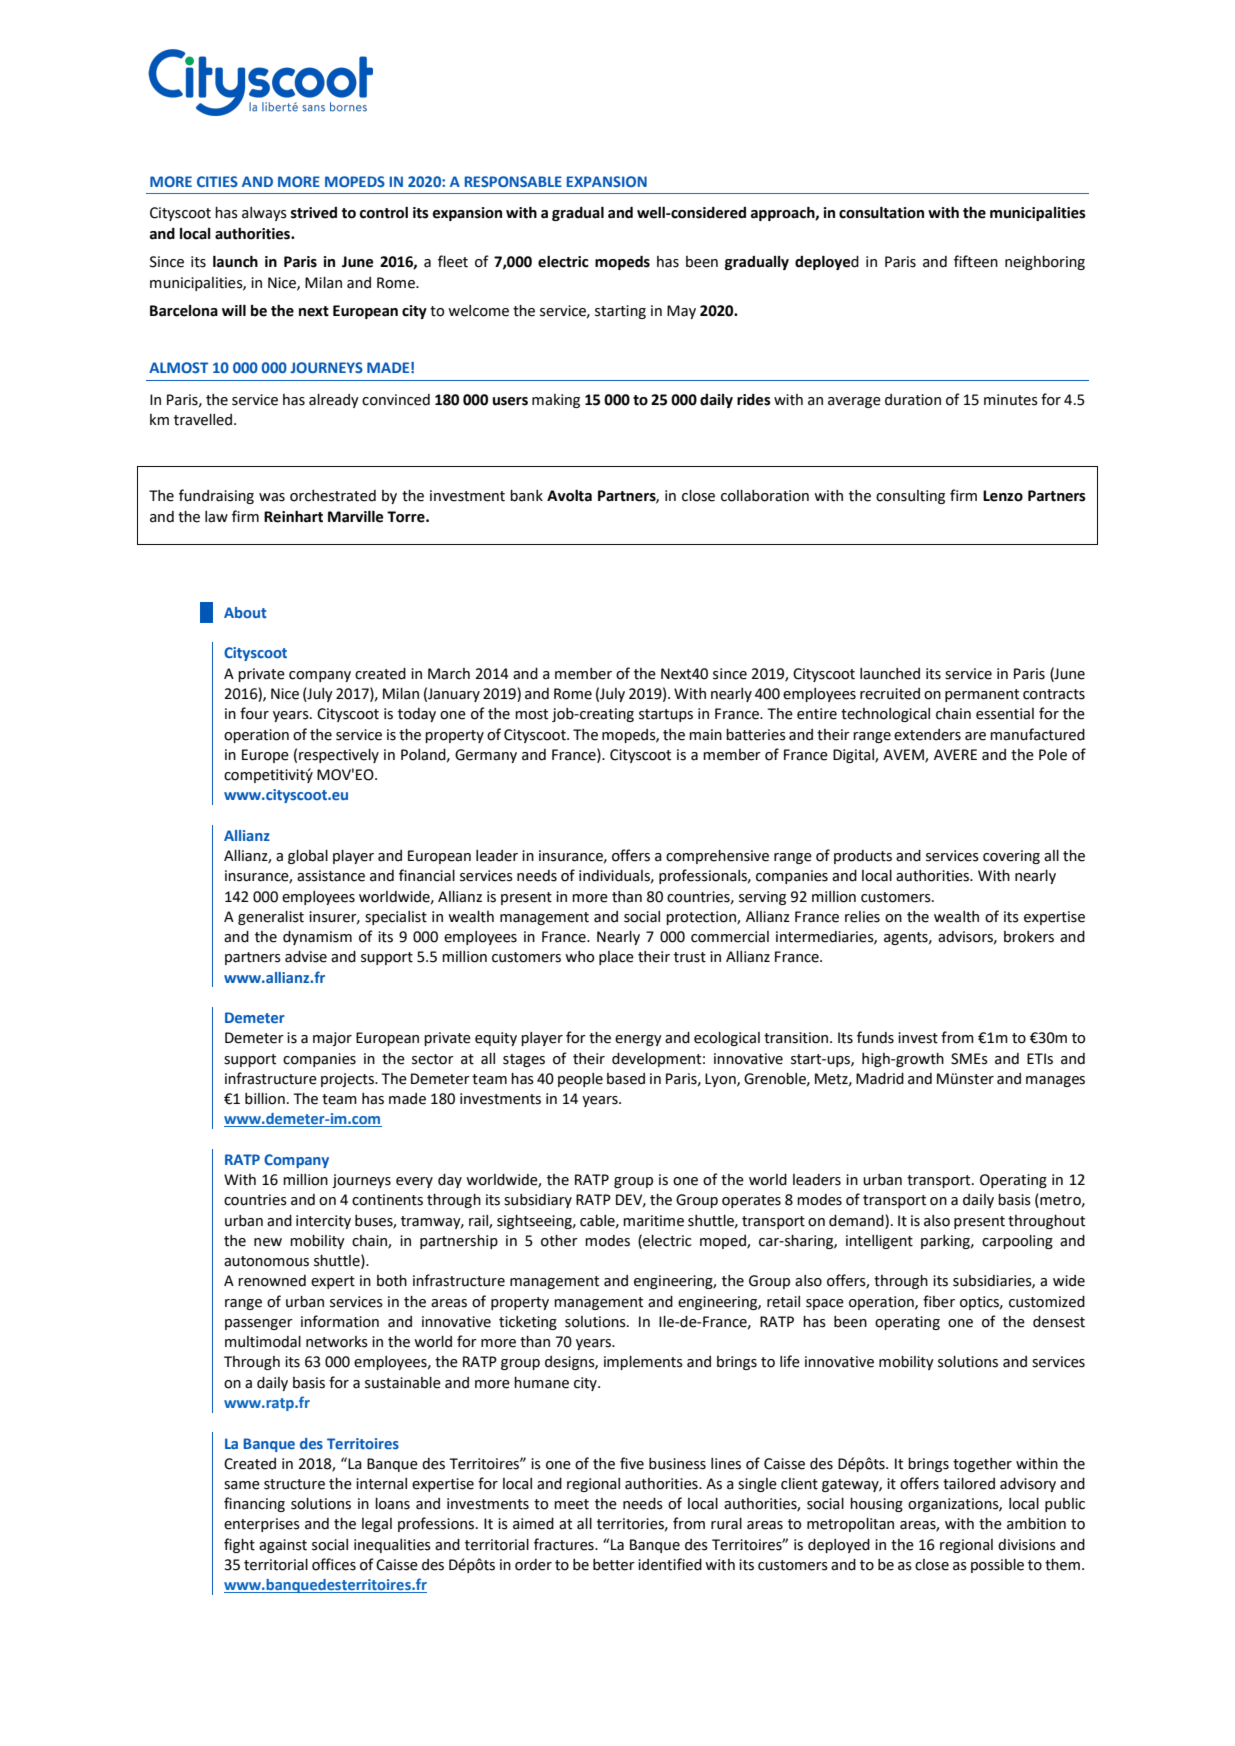  I want to click on respectively, so click(339, 756).
